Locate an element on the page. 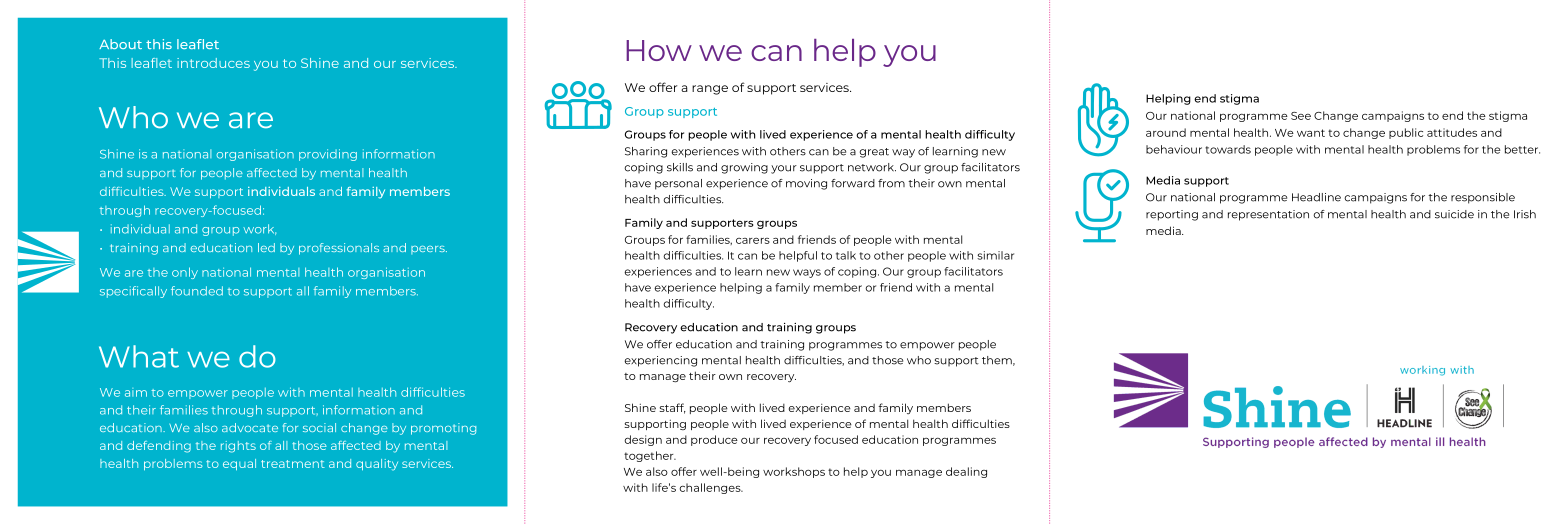  treatment is located at coordinates (293, 464).
